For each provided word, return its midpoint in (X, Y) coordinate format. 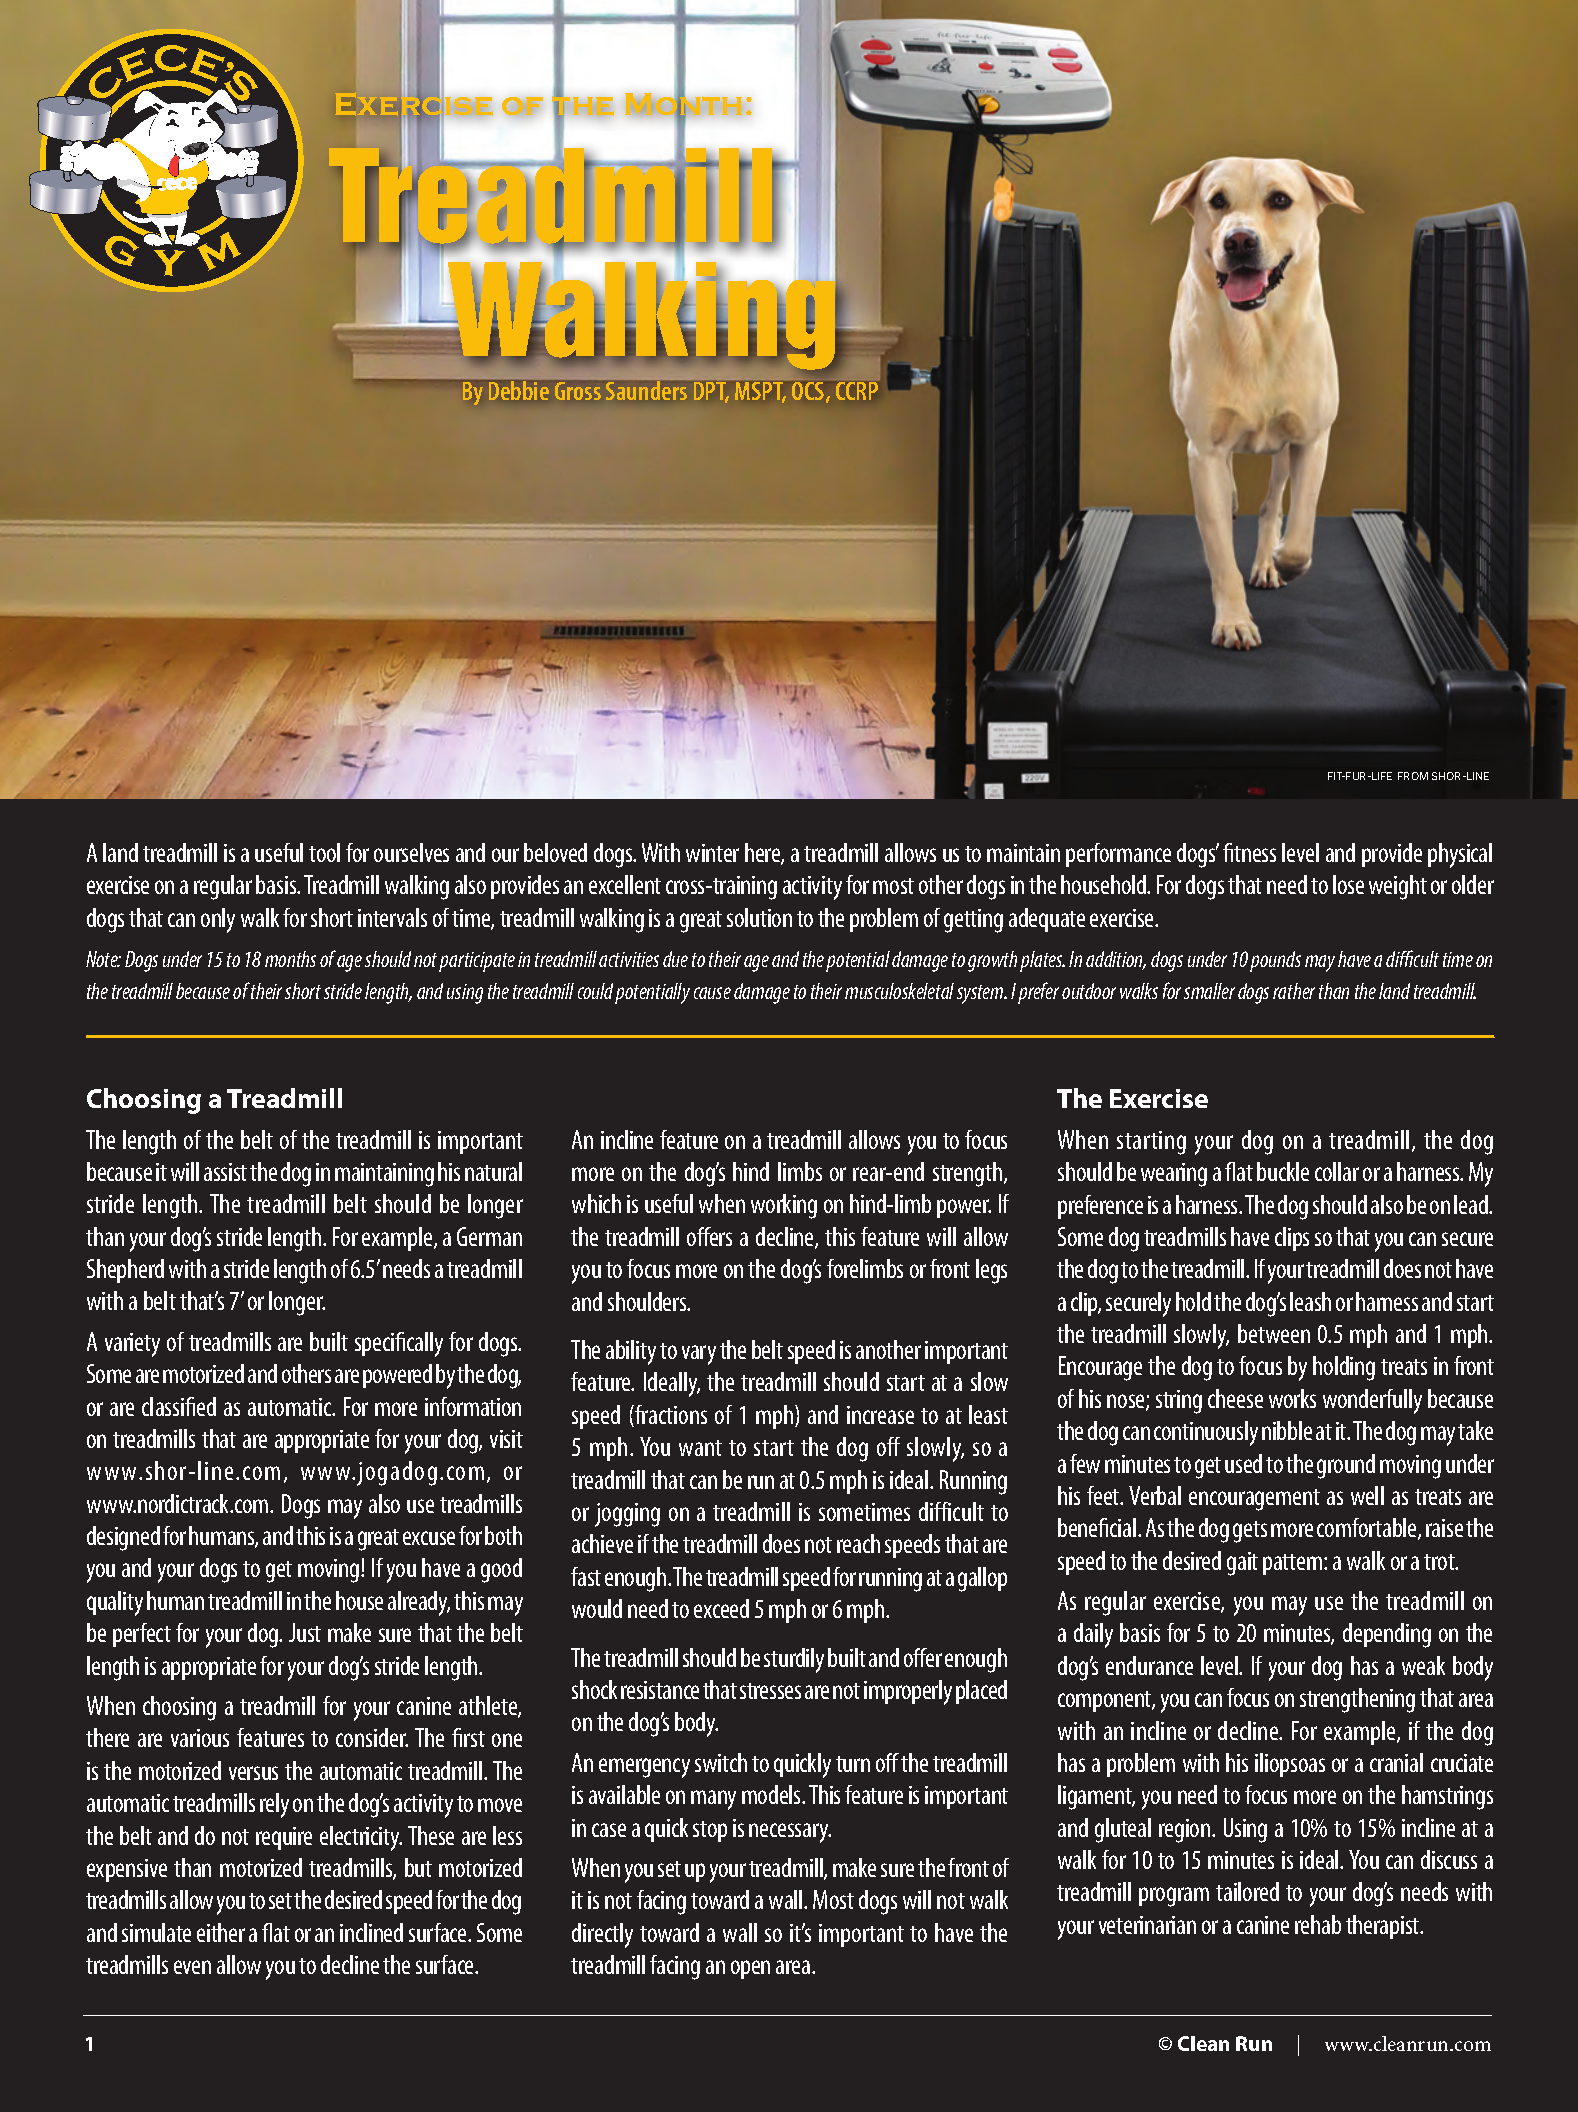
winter (712, 853)
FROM (1413, 776)
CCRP (857, 391)
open (750, 1969)
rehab (1318, 1924)
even (192, 1967)
